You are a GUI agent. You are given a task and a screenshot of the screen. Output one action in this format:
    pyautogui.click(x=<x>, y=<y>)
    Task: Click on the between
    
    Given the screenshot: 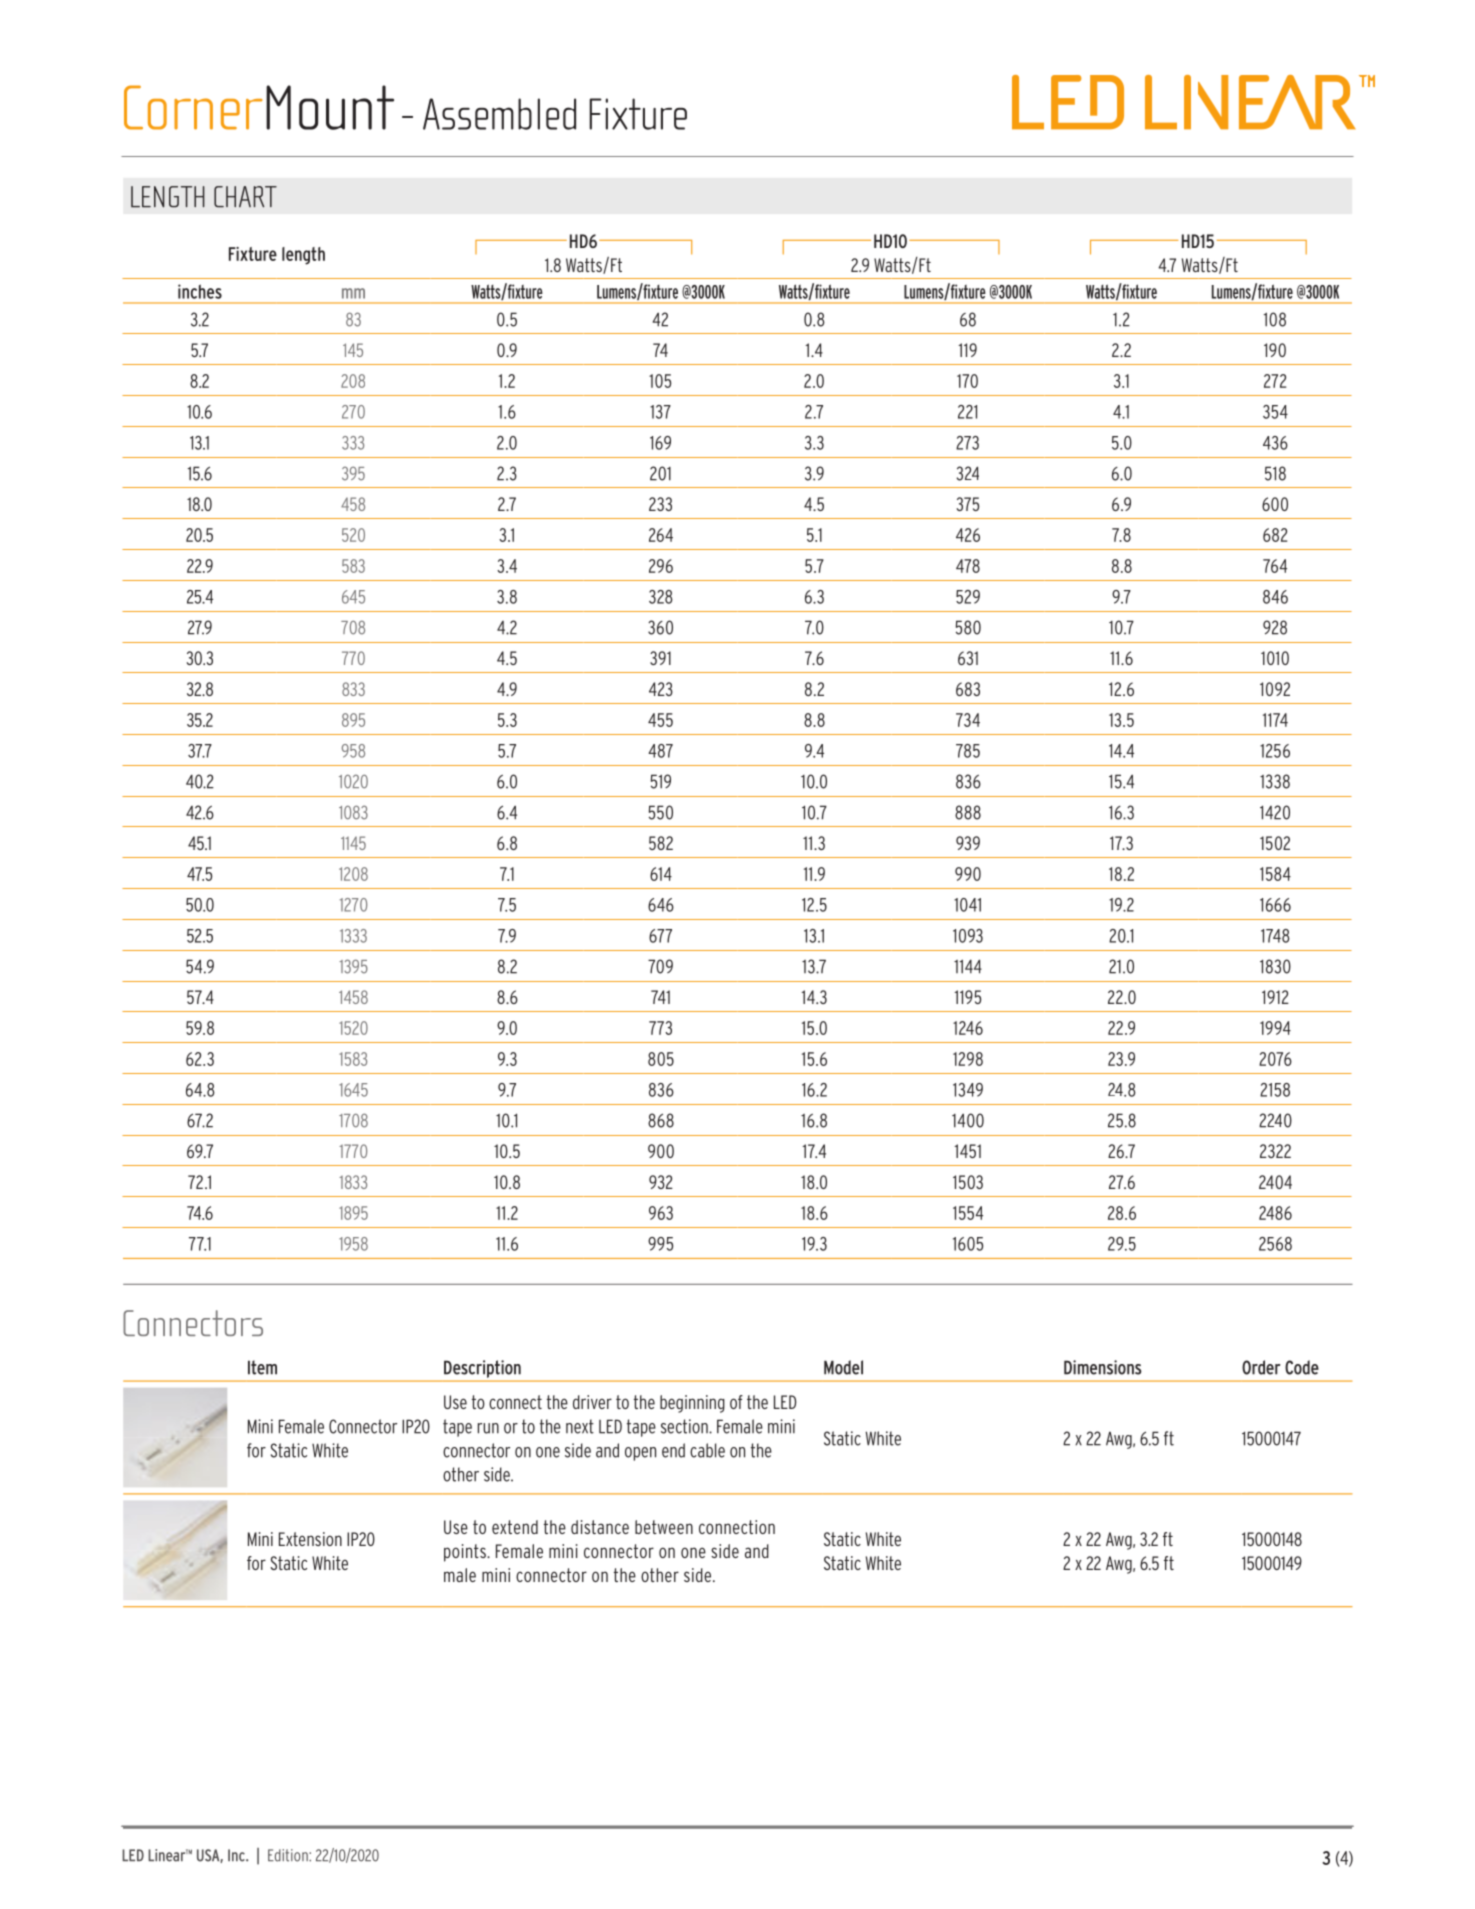 What is the action you would take?
    pyautogui.click(x=664, y=1527)
